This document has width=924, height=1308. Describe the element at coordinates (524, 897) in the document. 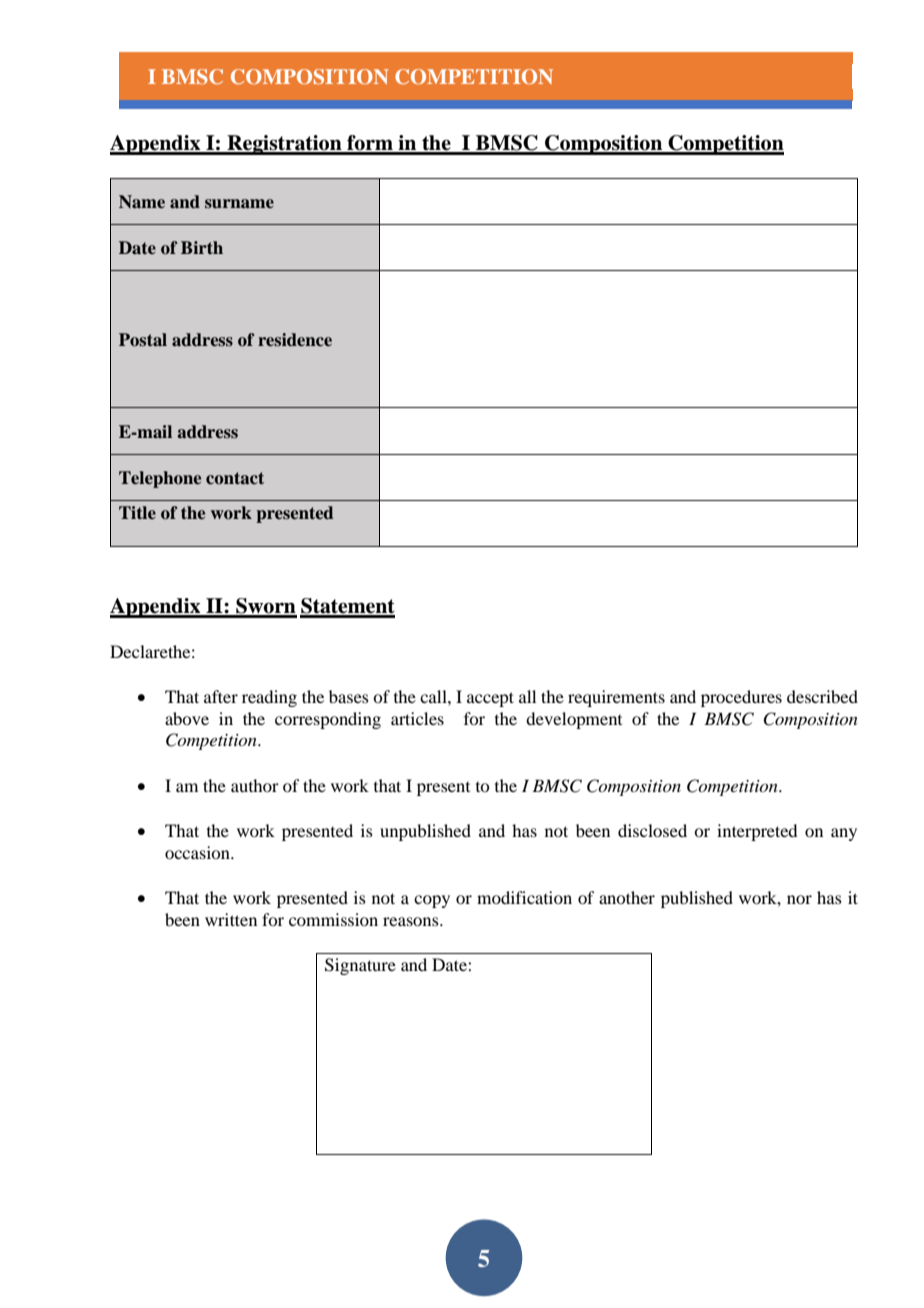

I see `modification` at that location.
